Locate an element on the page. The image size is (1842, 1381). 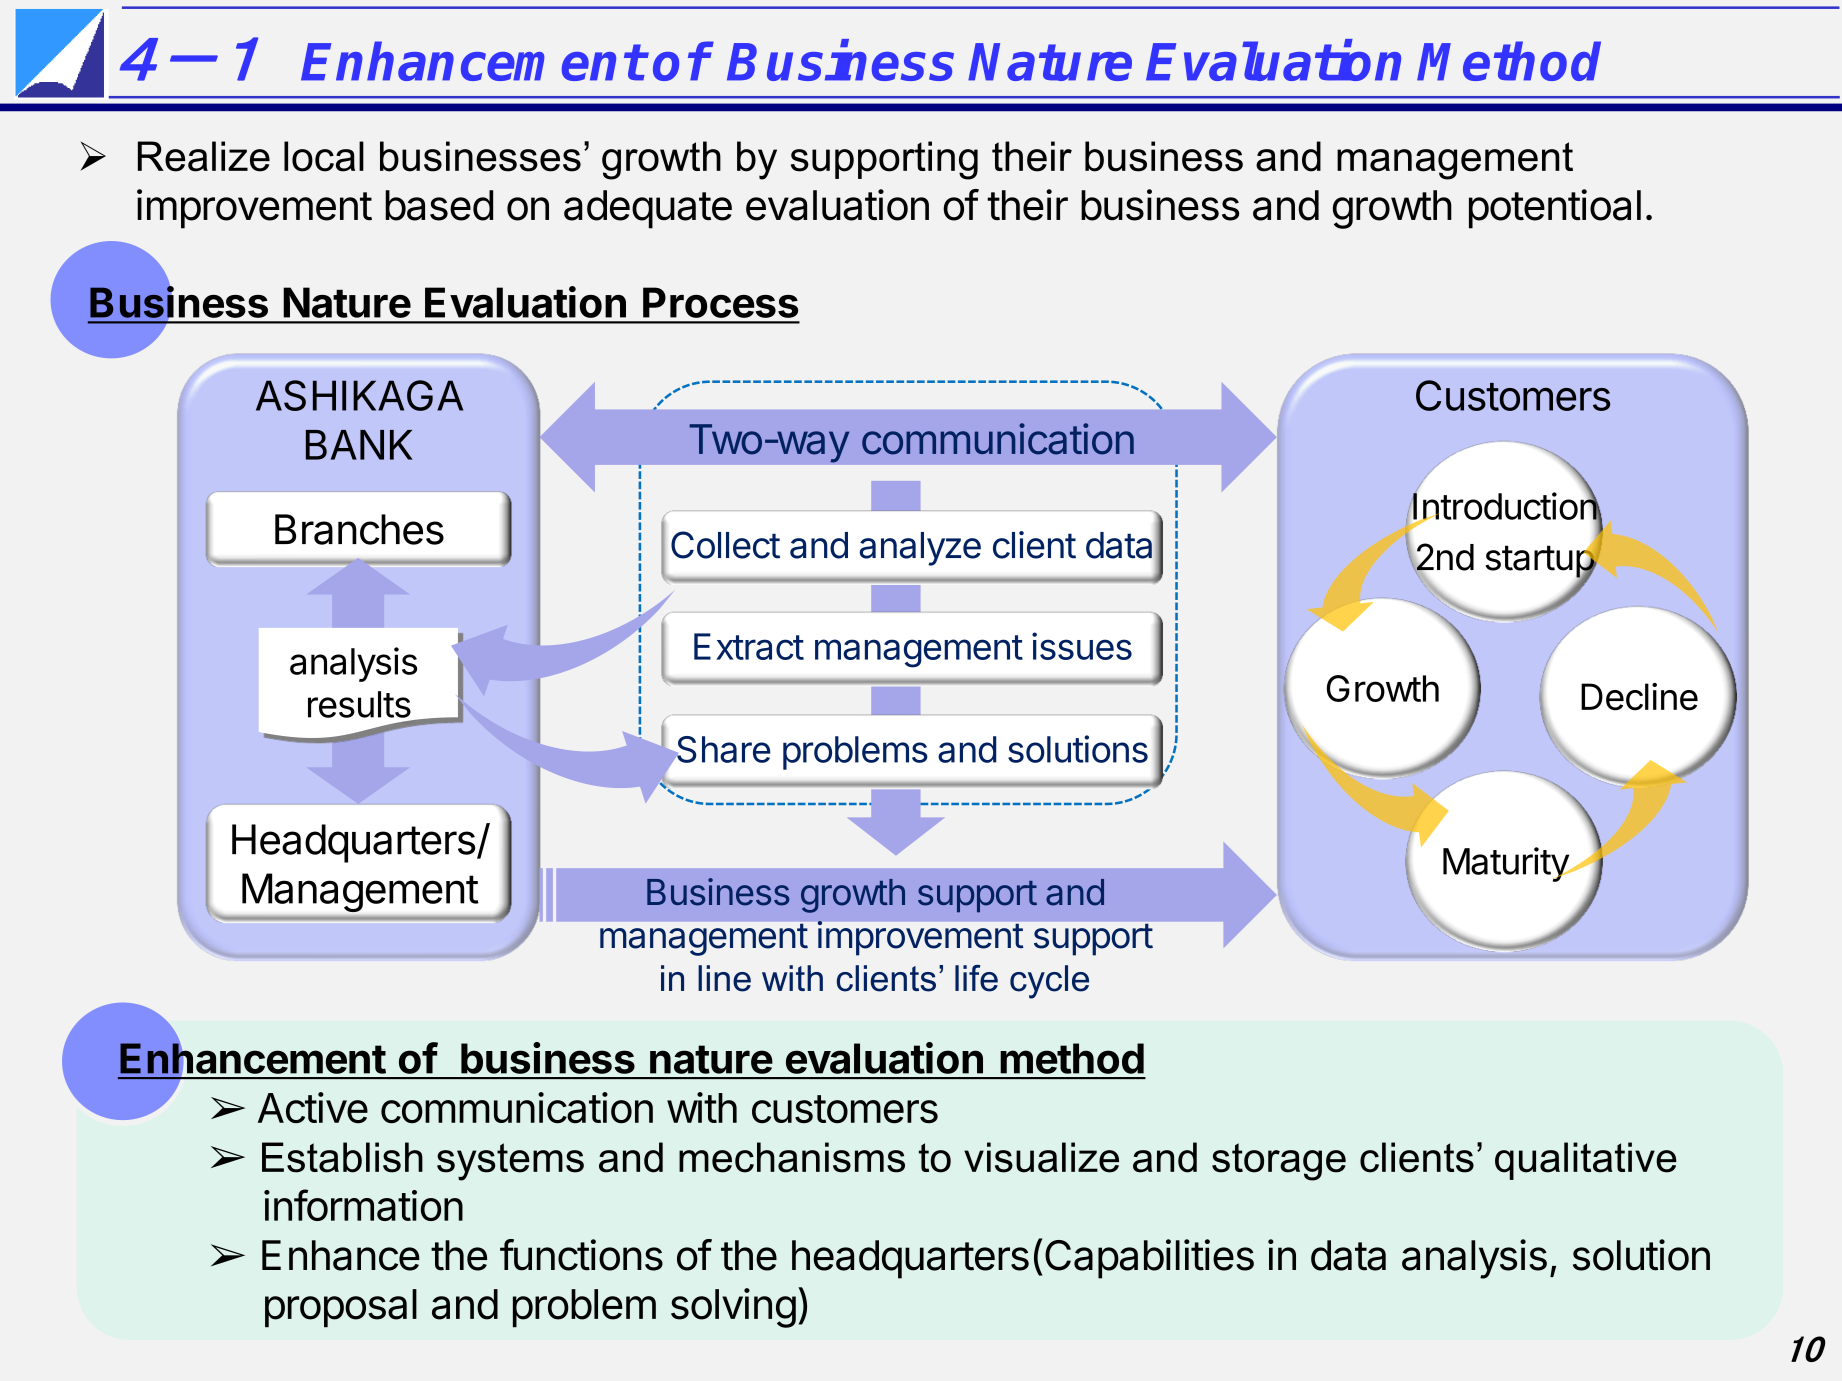
proposal is located at coordinates (341, 1308).
